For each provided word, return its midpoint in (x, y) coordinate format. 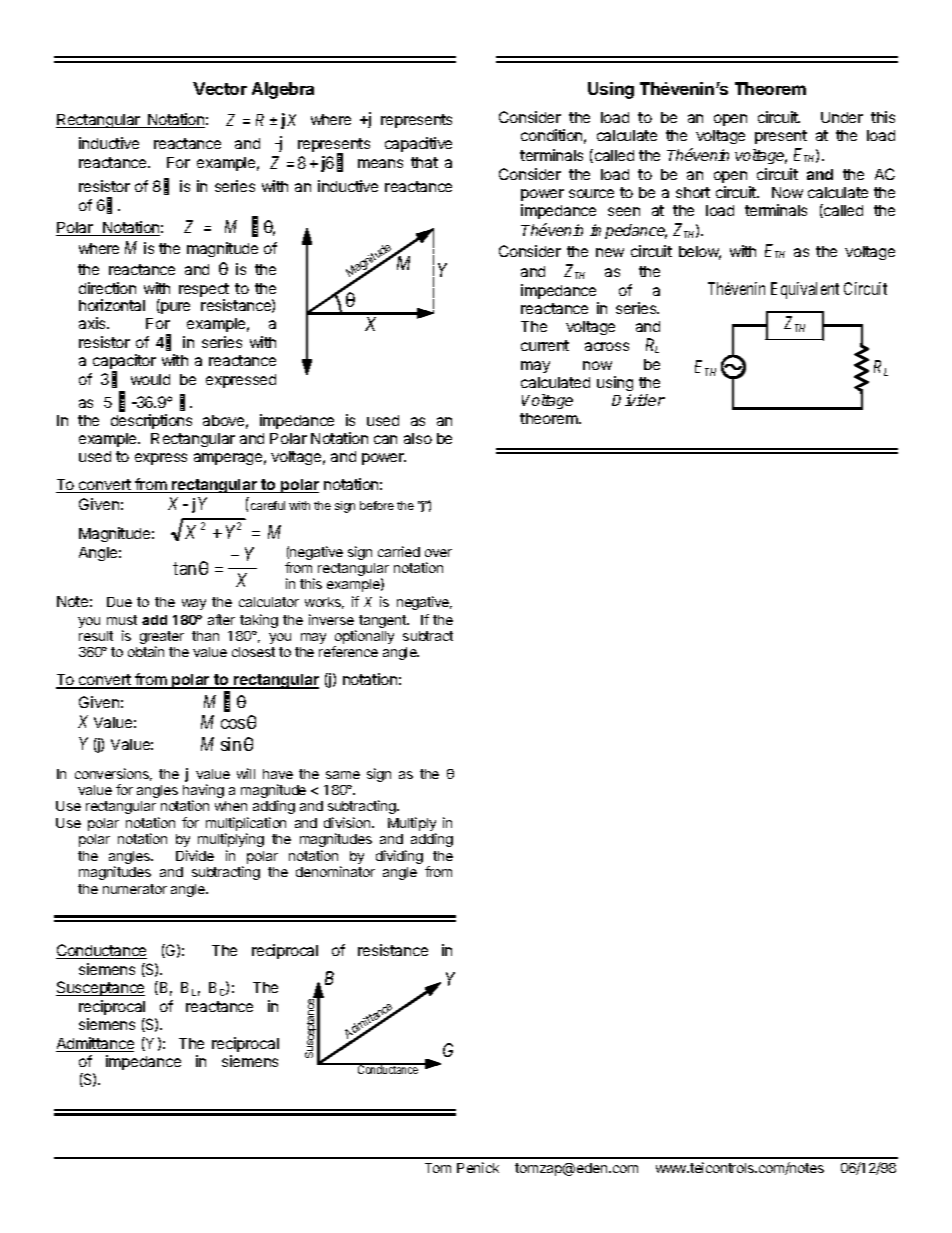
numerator (135, 889)
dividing (399, 857)
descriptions (151, 421)
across (607, 346)
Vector (220, 88)
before (377, 505)
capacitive (418, 144)
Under (842, 117)
